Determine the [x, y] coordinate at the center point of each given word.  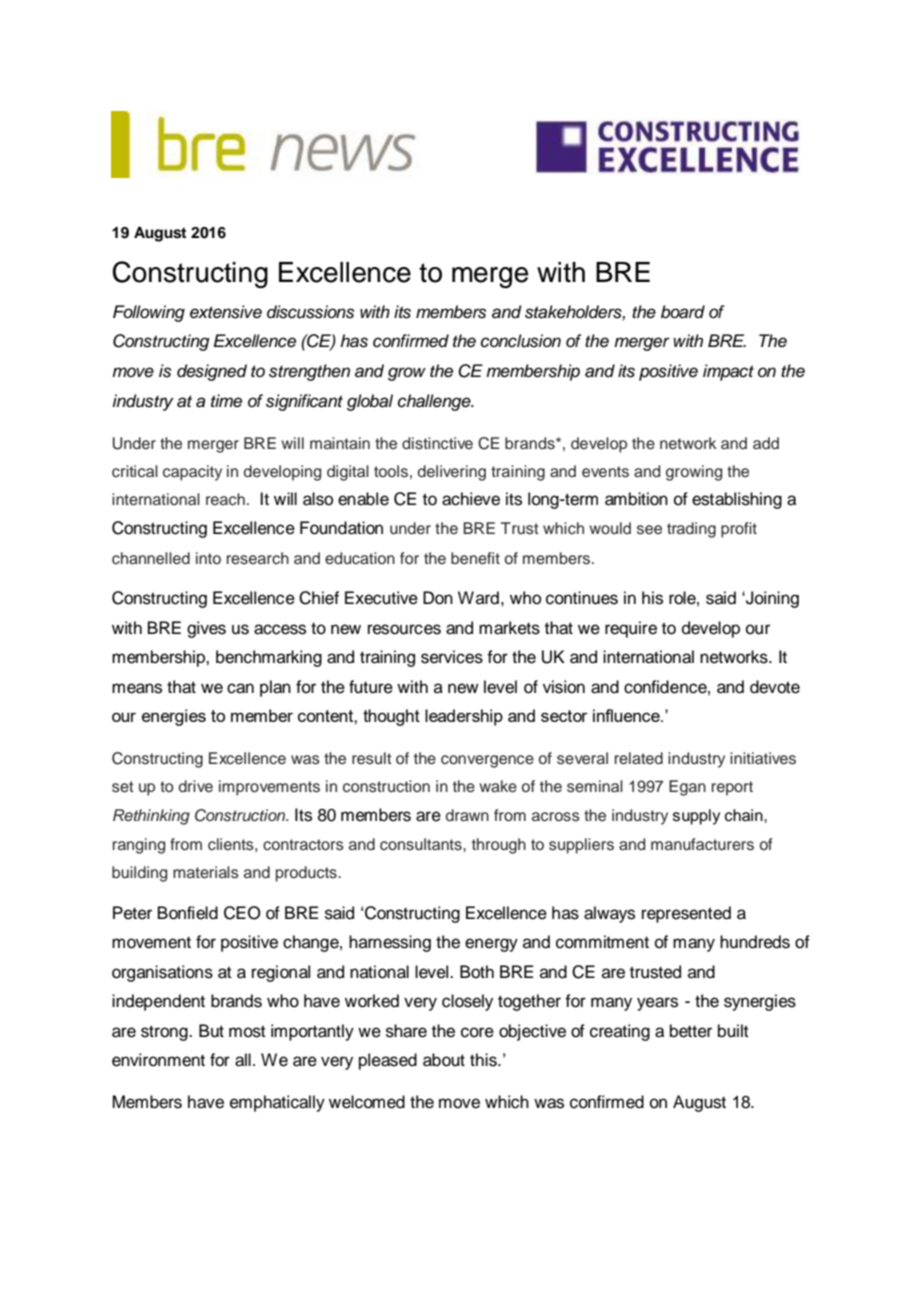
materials [206, 872]
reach [225, 499]
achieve [471, 499]
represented [686, 914]
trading [691, 530]
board [683, 312]
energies [174, 717]
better [691, 1031]
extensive [226, 312]
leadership [464, 717]
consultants [422, 844]
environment [158, 1060]
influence [627, 715]
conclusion [521, 341]
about [444, 1060]
